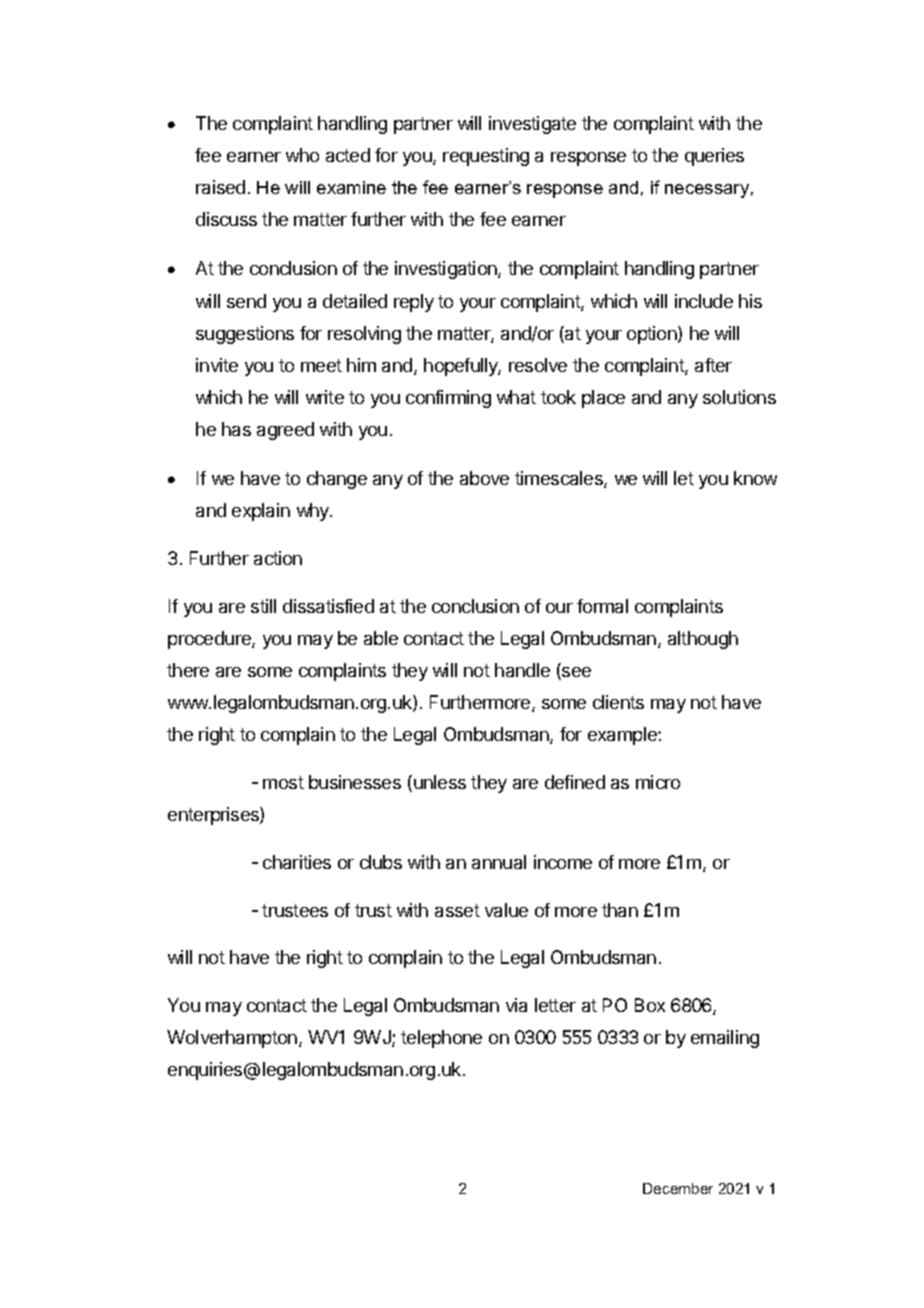 The width and height of the screenshot is (924, 1308). What do you see at coordinates (499, 862) in the screenshot?
I see `annual` at bounding box center [499, 862].
